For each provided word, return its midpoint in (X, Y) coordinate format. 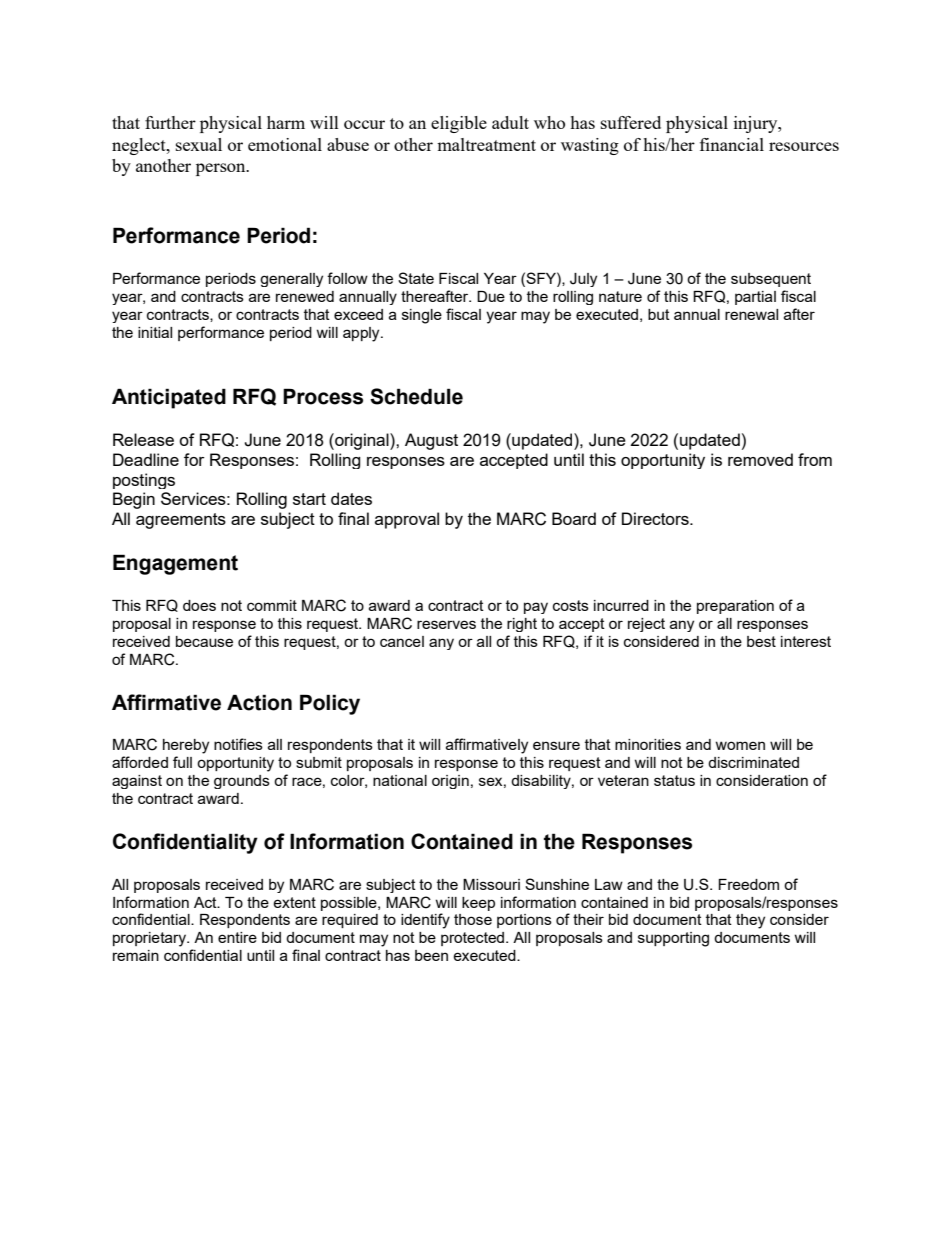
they (750, 921)
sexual (199, 144)
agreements (181, 521)
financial (732, 144)
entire (237, 937)
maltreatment (486, 144)
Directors (656, 518)
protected (474, 939)
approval (407, 520)
